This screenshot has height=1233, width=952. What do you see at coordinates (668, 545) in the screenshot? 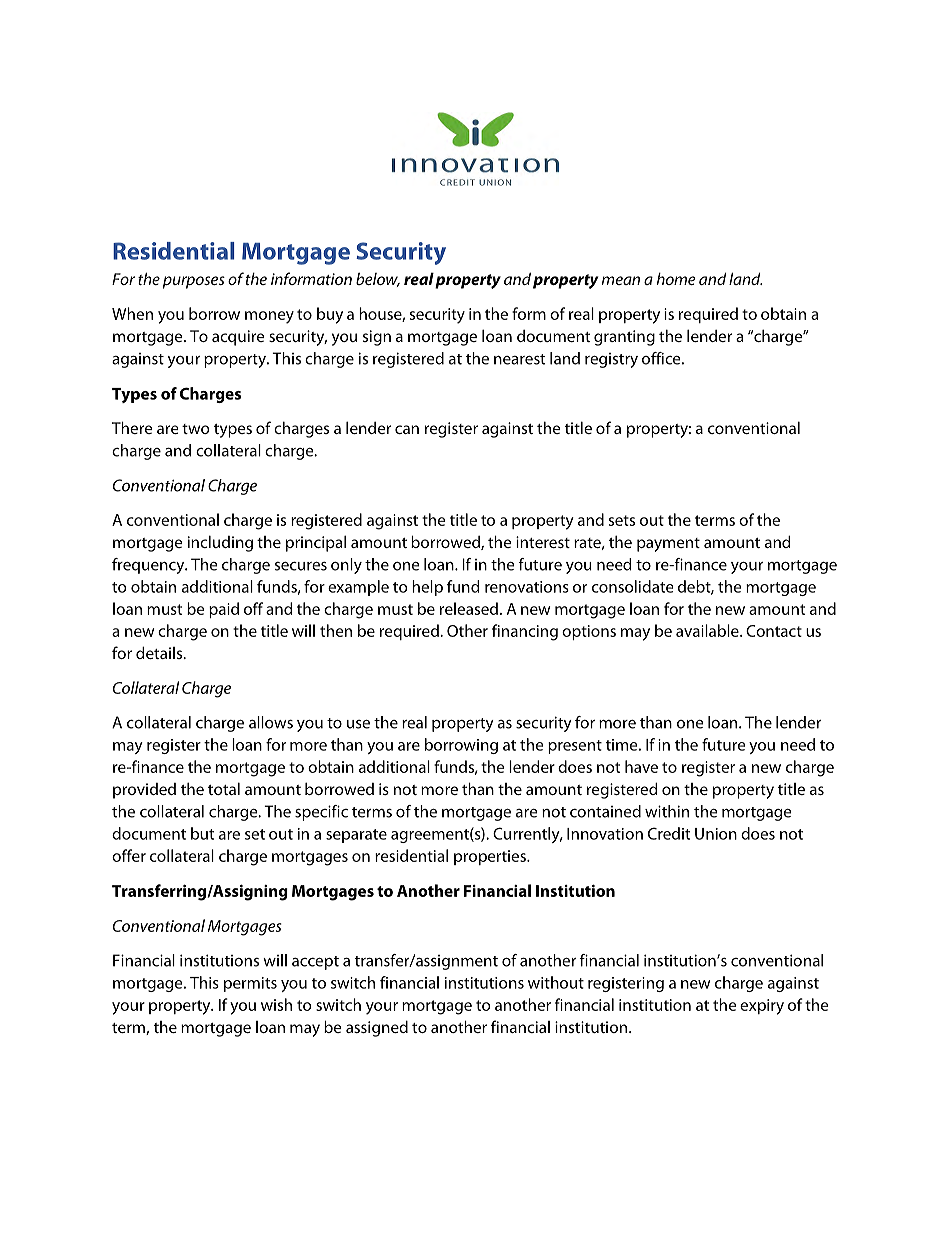
I see `payment` at bounding box center [668, 545].
